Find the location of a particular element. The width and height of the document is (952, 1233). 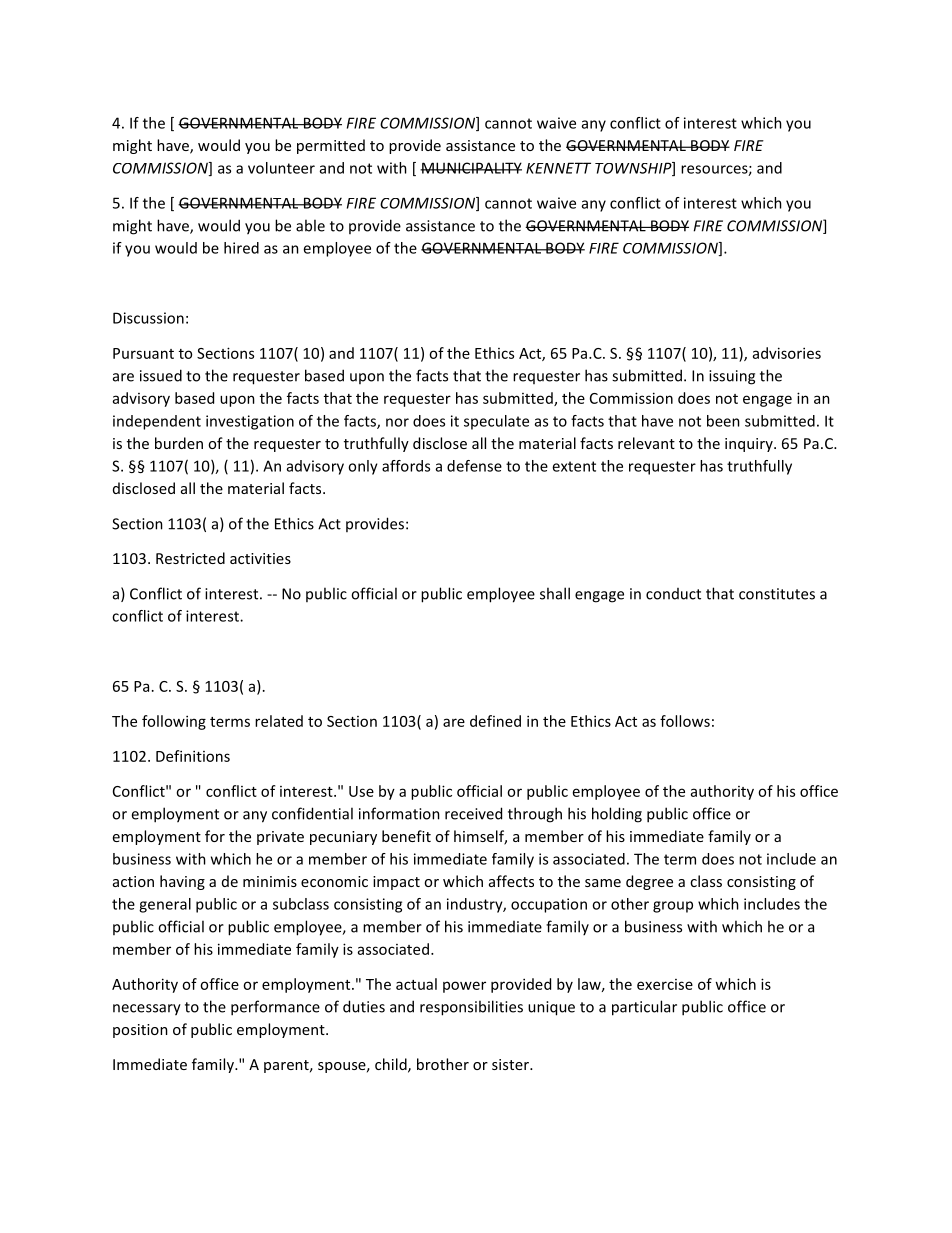

responsibilities is located at coordinates (471, 1008).
